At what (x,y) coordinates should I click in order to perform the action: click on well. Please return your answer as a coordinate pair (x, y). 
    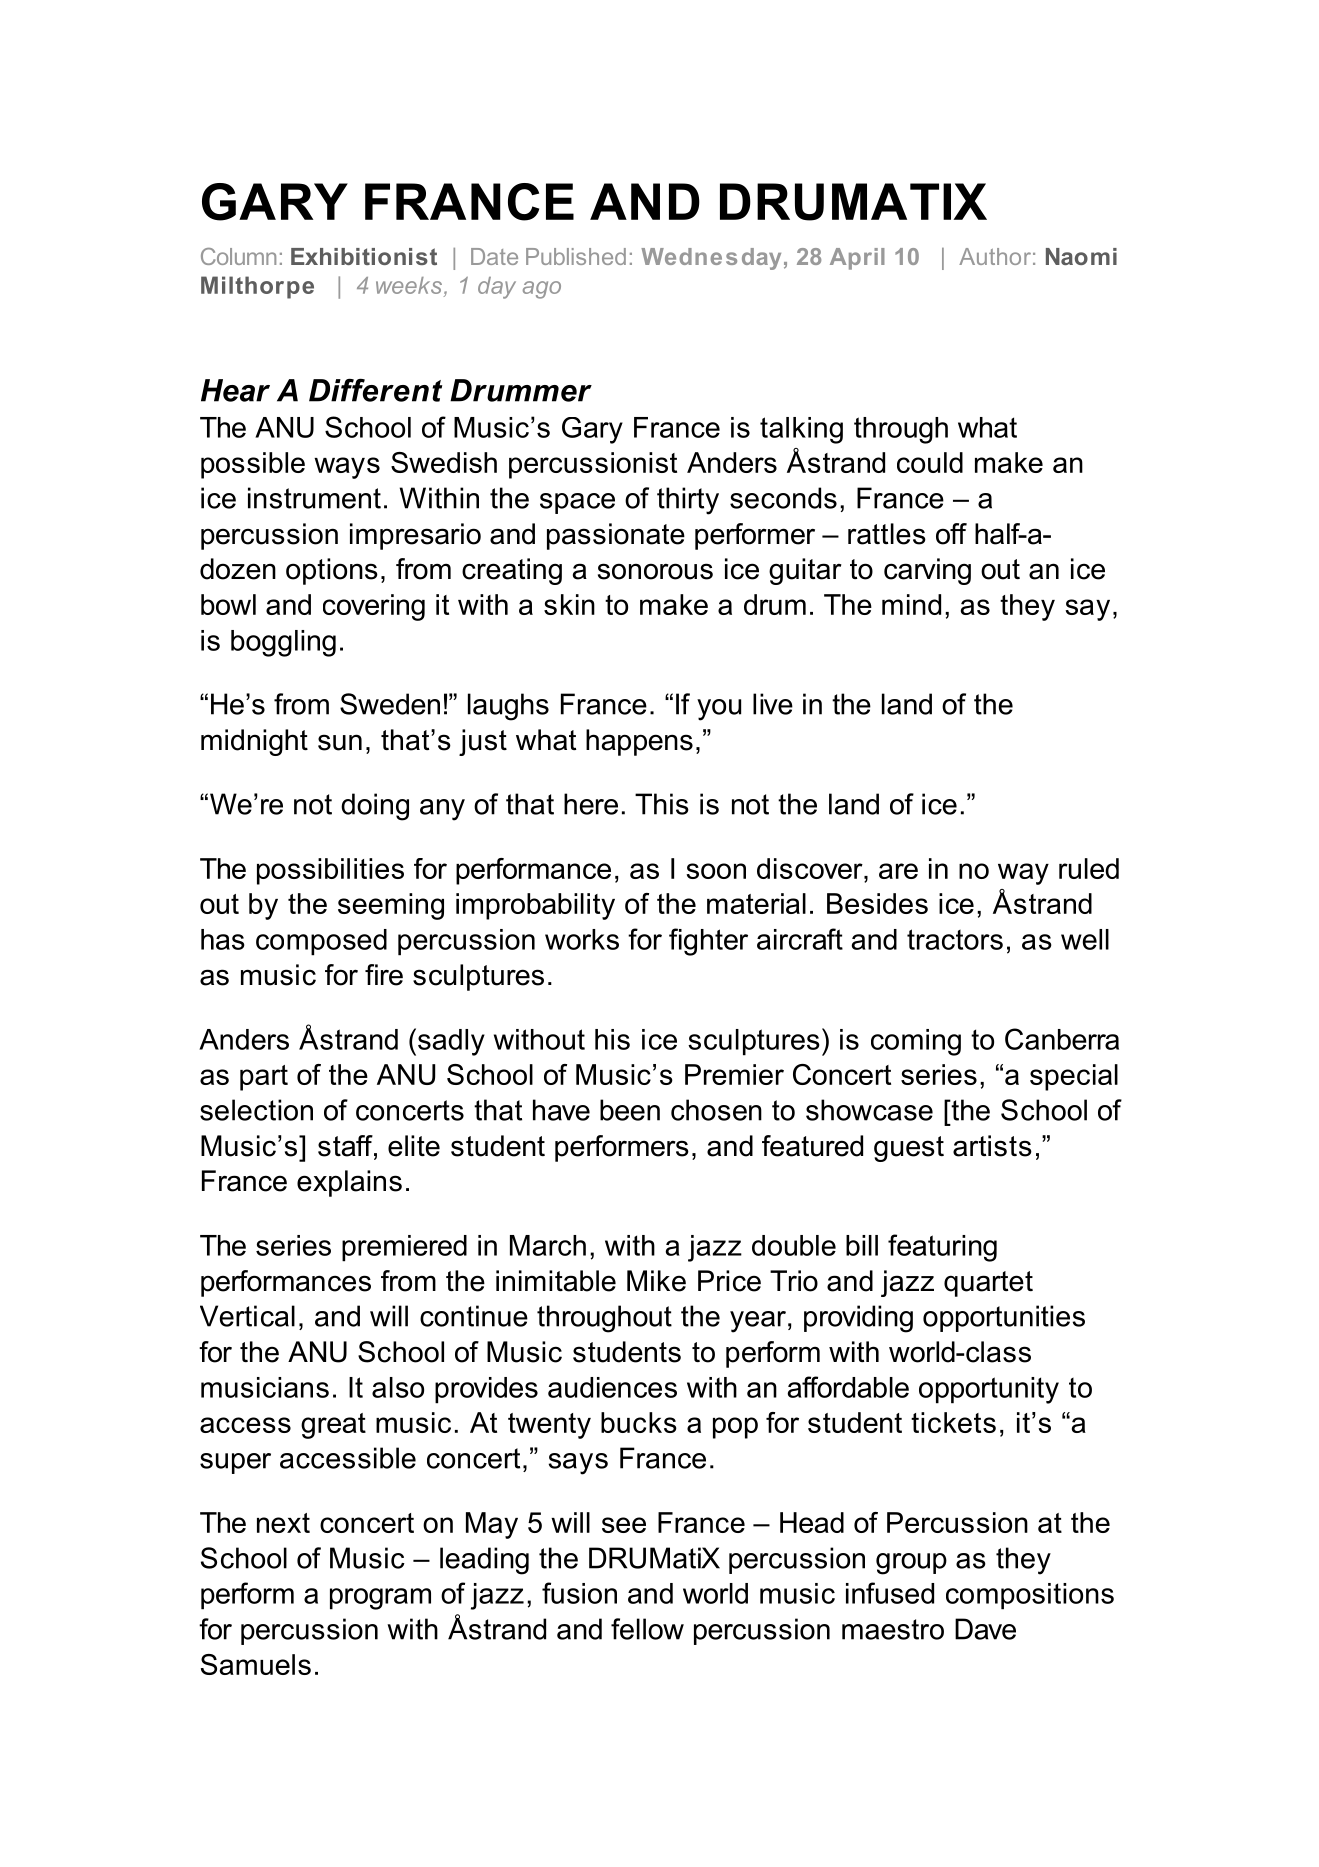
    Looking at the image, I should click on (1085, 939).
